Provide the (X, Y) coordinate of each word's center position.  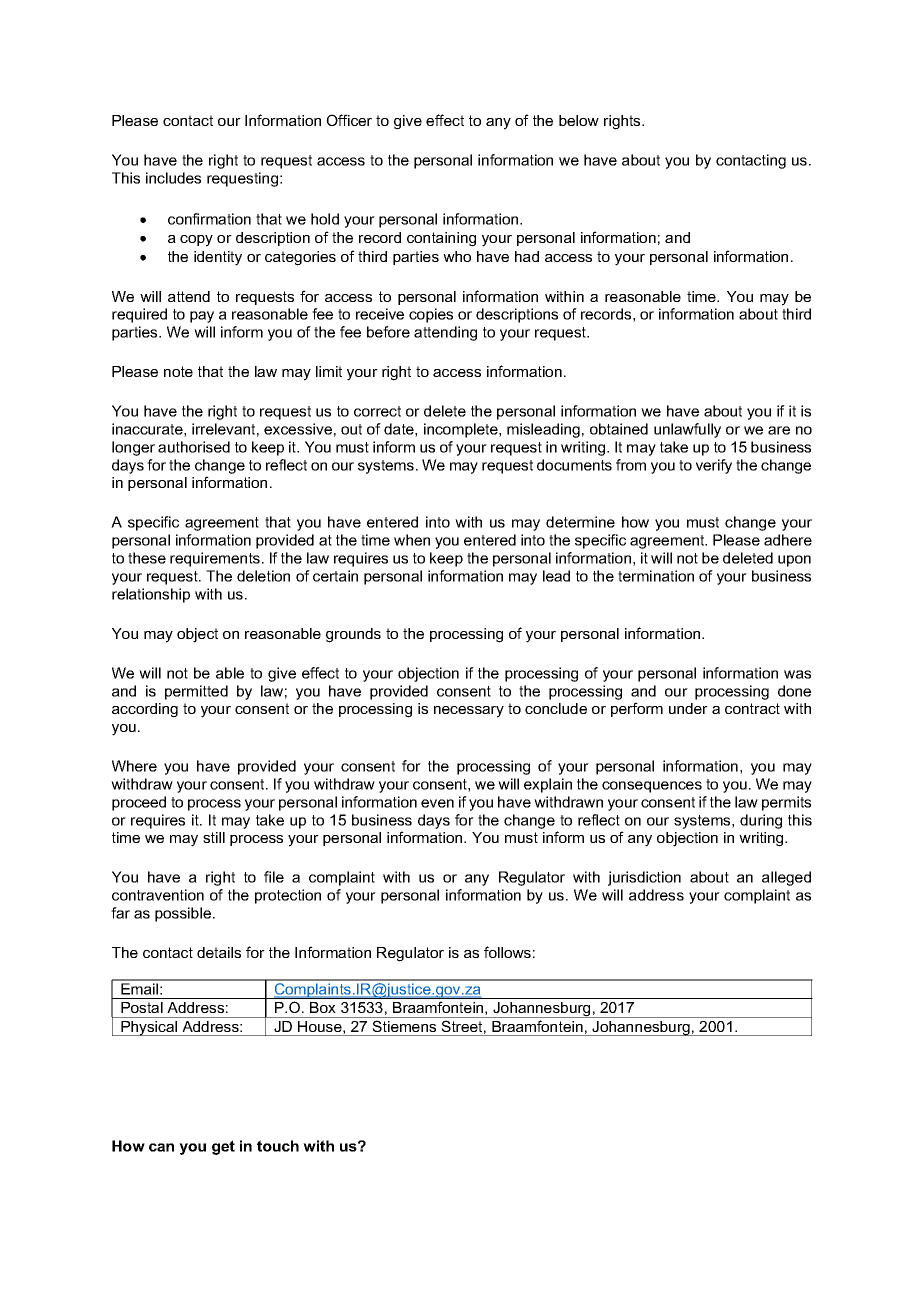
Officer (349, 120)
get (223, 1147)
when (412, 540)
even (437, 803)
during (761, 821)
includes (173, 178)
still (214, 837)
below (579, 120)
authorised (194, 447)
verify (714, 466)
